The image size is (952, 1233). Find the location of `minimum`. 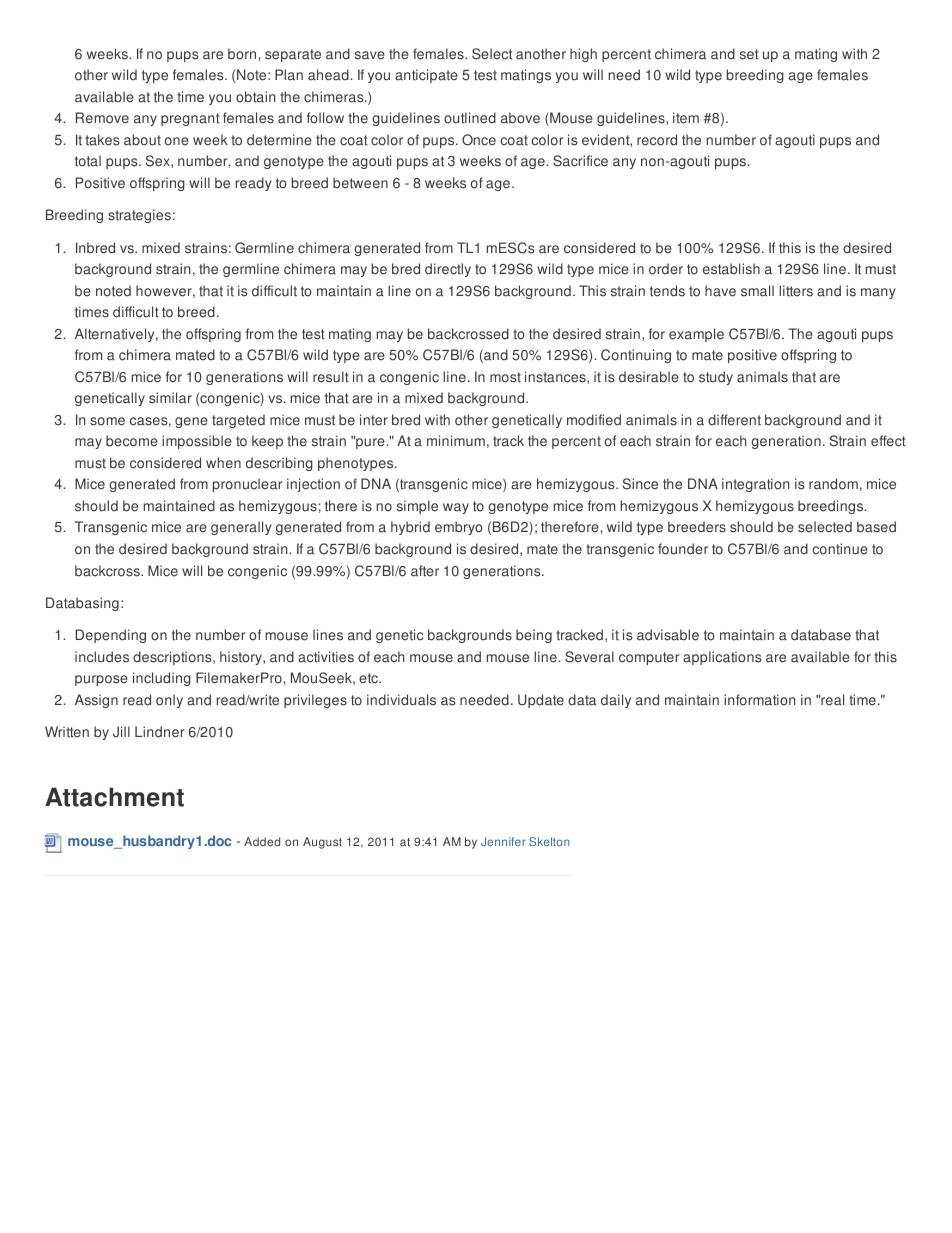

minimum is located at coordinates (456, 441).
